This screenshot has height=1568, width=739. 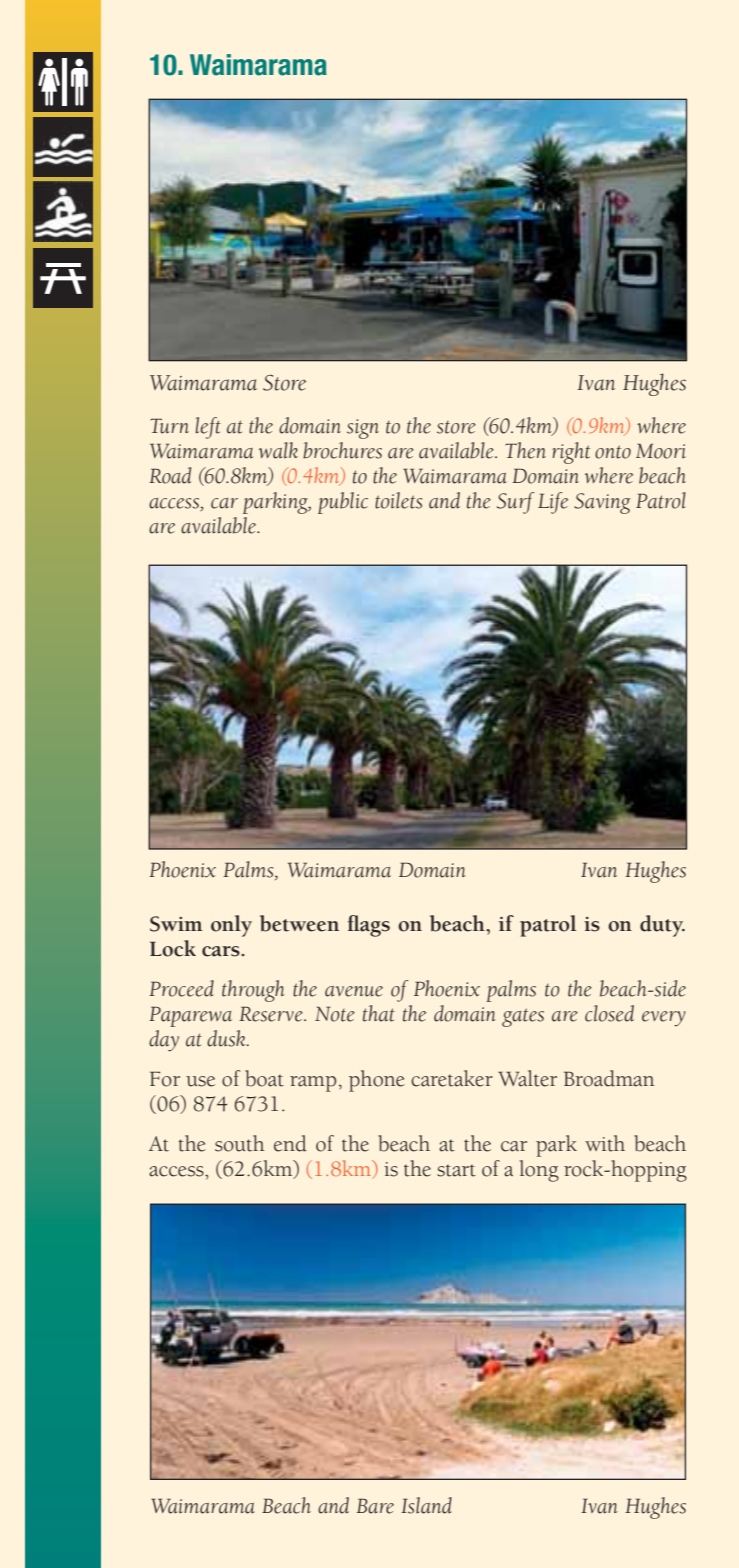 What do you see at coordinates (456, 1170) in the screenshot?
I see `start` at bounding box center [456, 1170].
